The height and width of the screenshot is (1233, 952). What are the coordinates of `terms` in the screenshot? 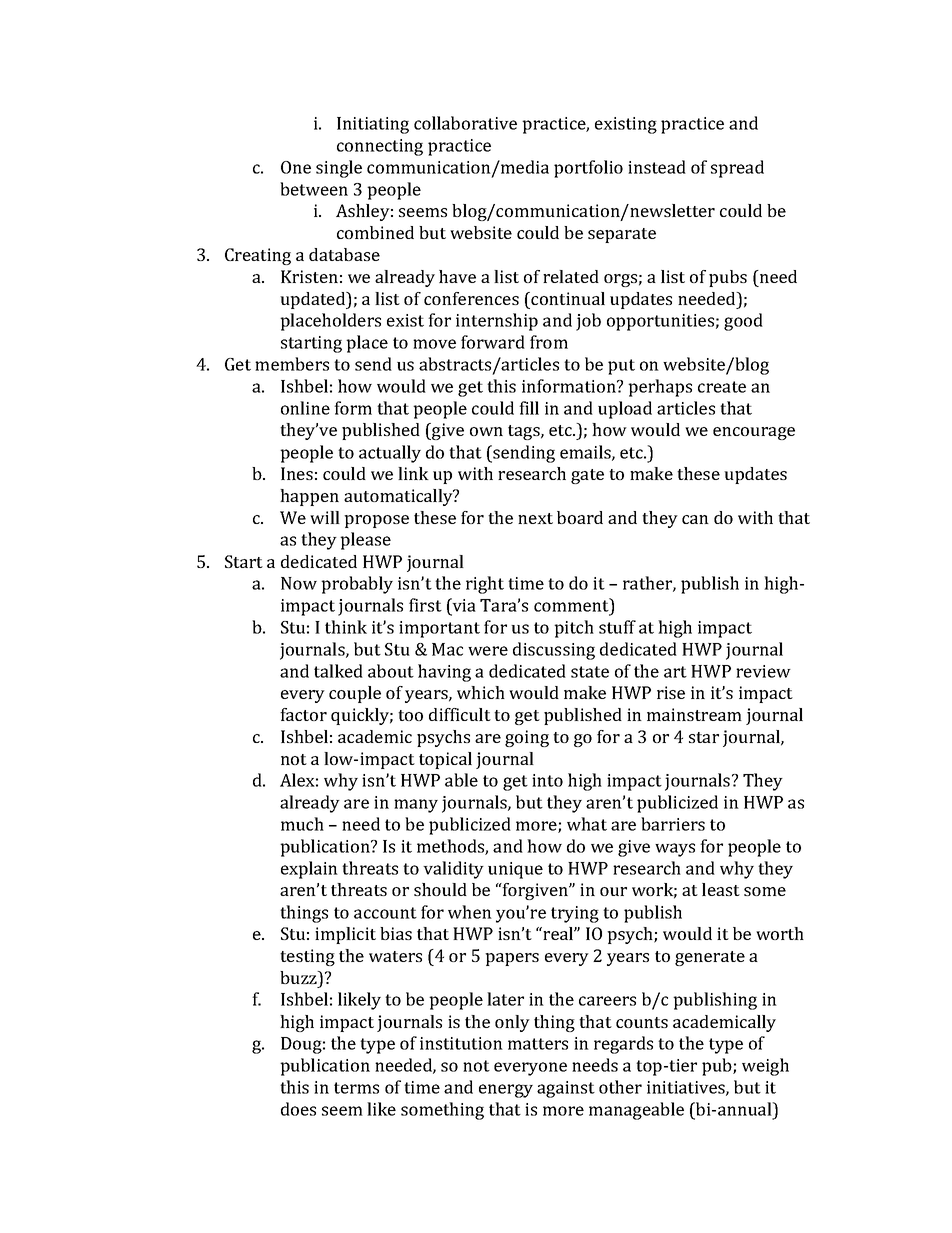 It's located at (356, 1088).
